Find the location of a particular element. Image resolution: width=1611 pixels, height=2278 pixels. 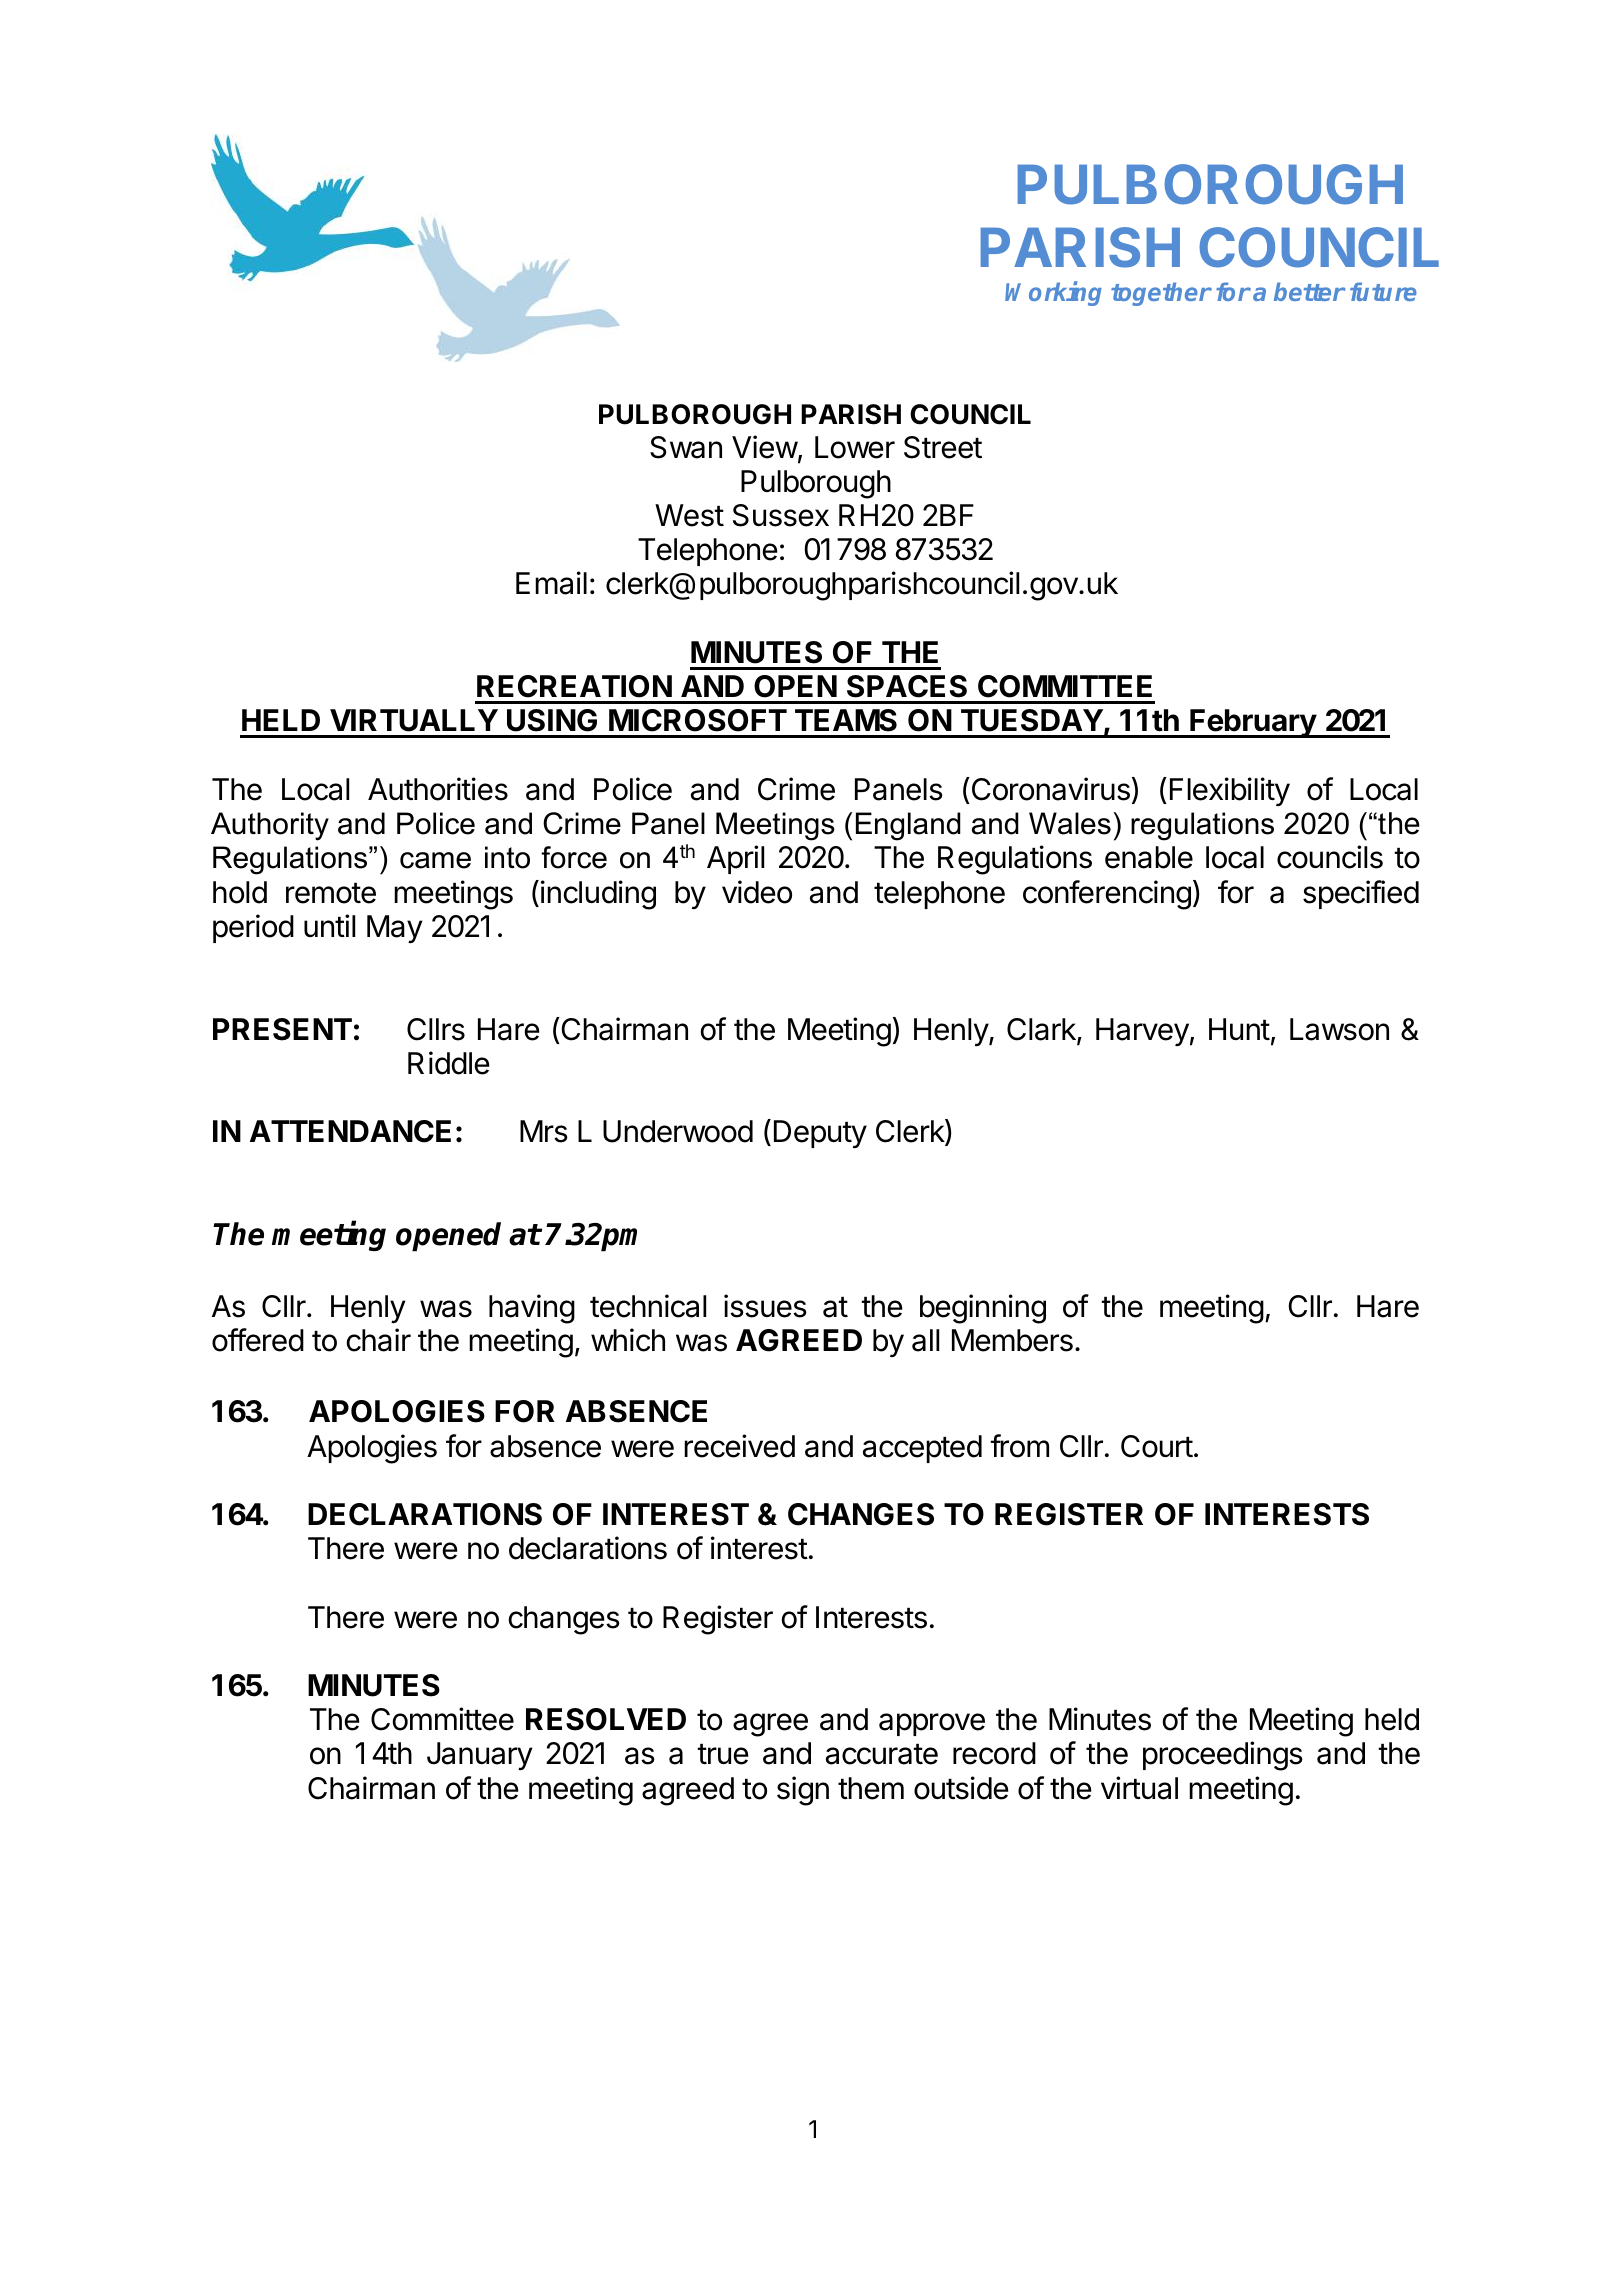

England is located at coordinates (908, 826).
